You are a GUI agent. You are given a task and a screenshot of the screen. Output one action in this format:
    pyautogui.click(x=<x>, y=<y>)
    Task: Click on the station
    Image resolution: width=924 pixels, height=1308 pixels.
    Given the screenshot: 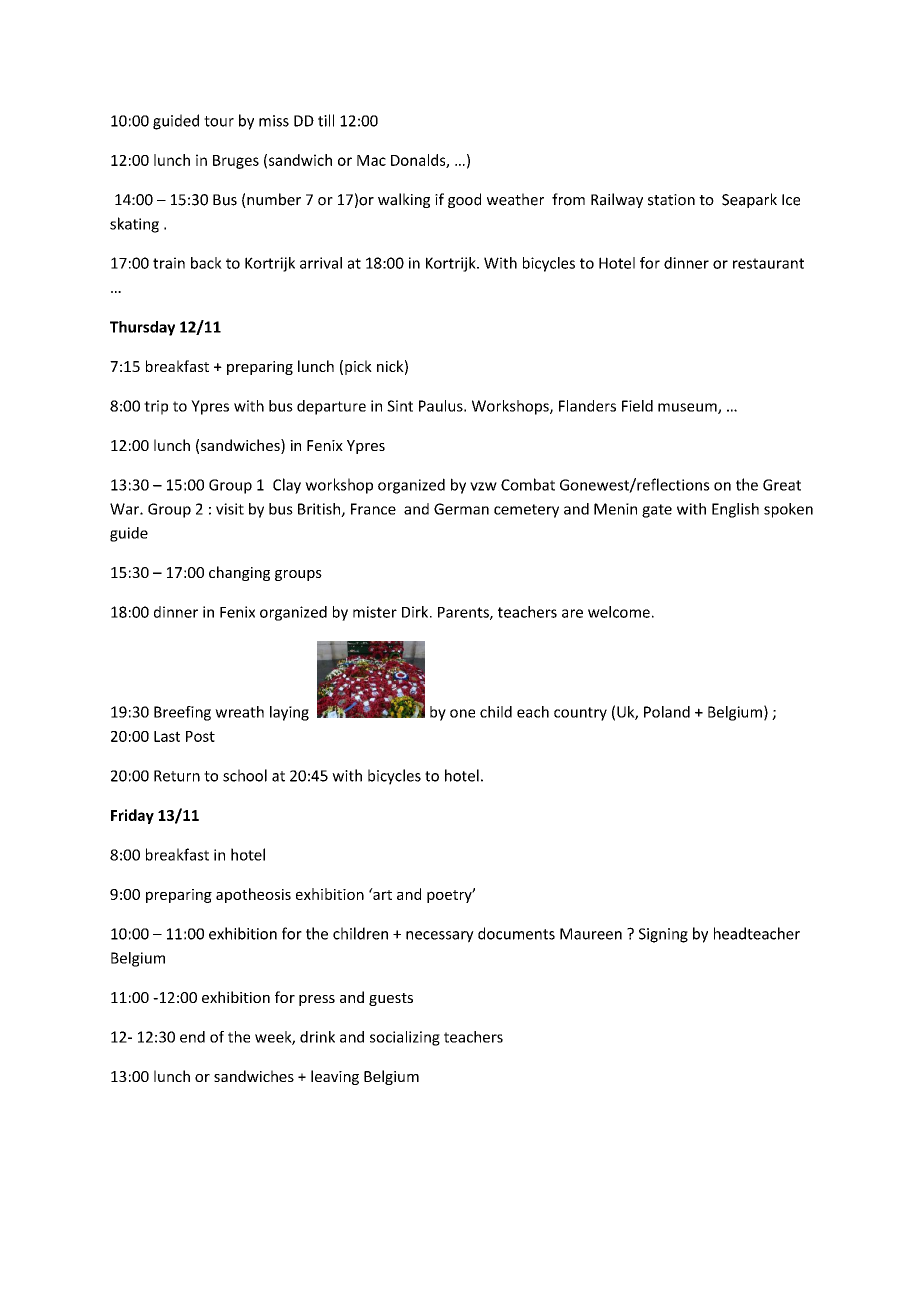 What is the action you would take?
    pyautogui.click(x=671, y=200)
